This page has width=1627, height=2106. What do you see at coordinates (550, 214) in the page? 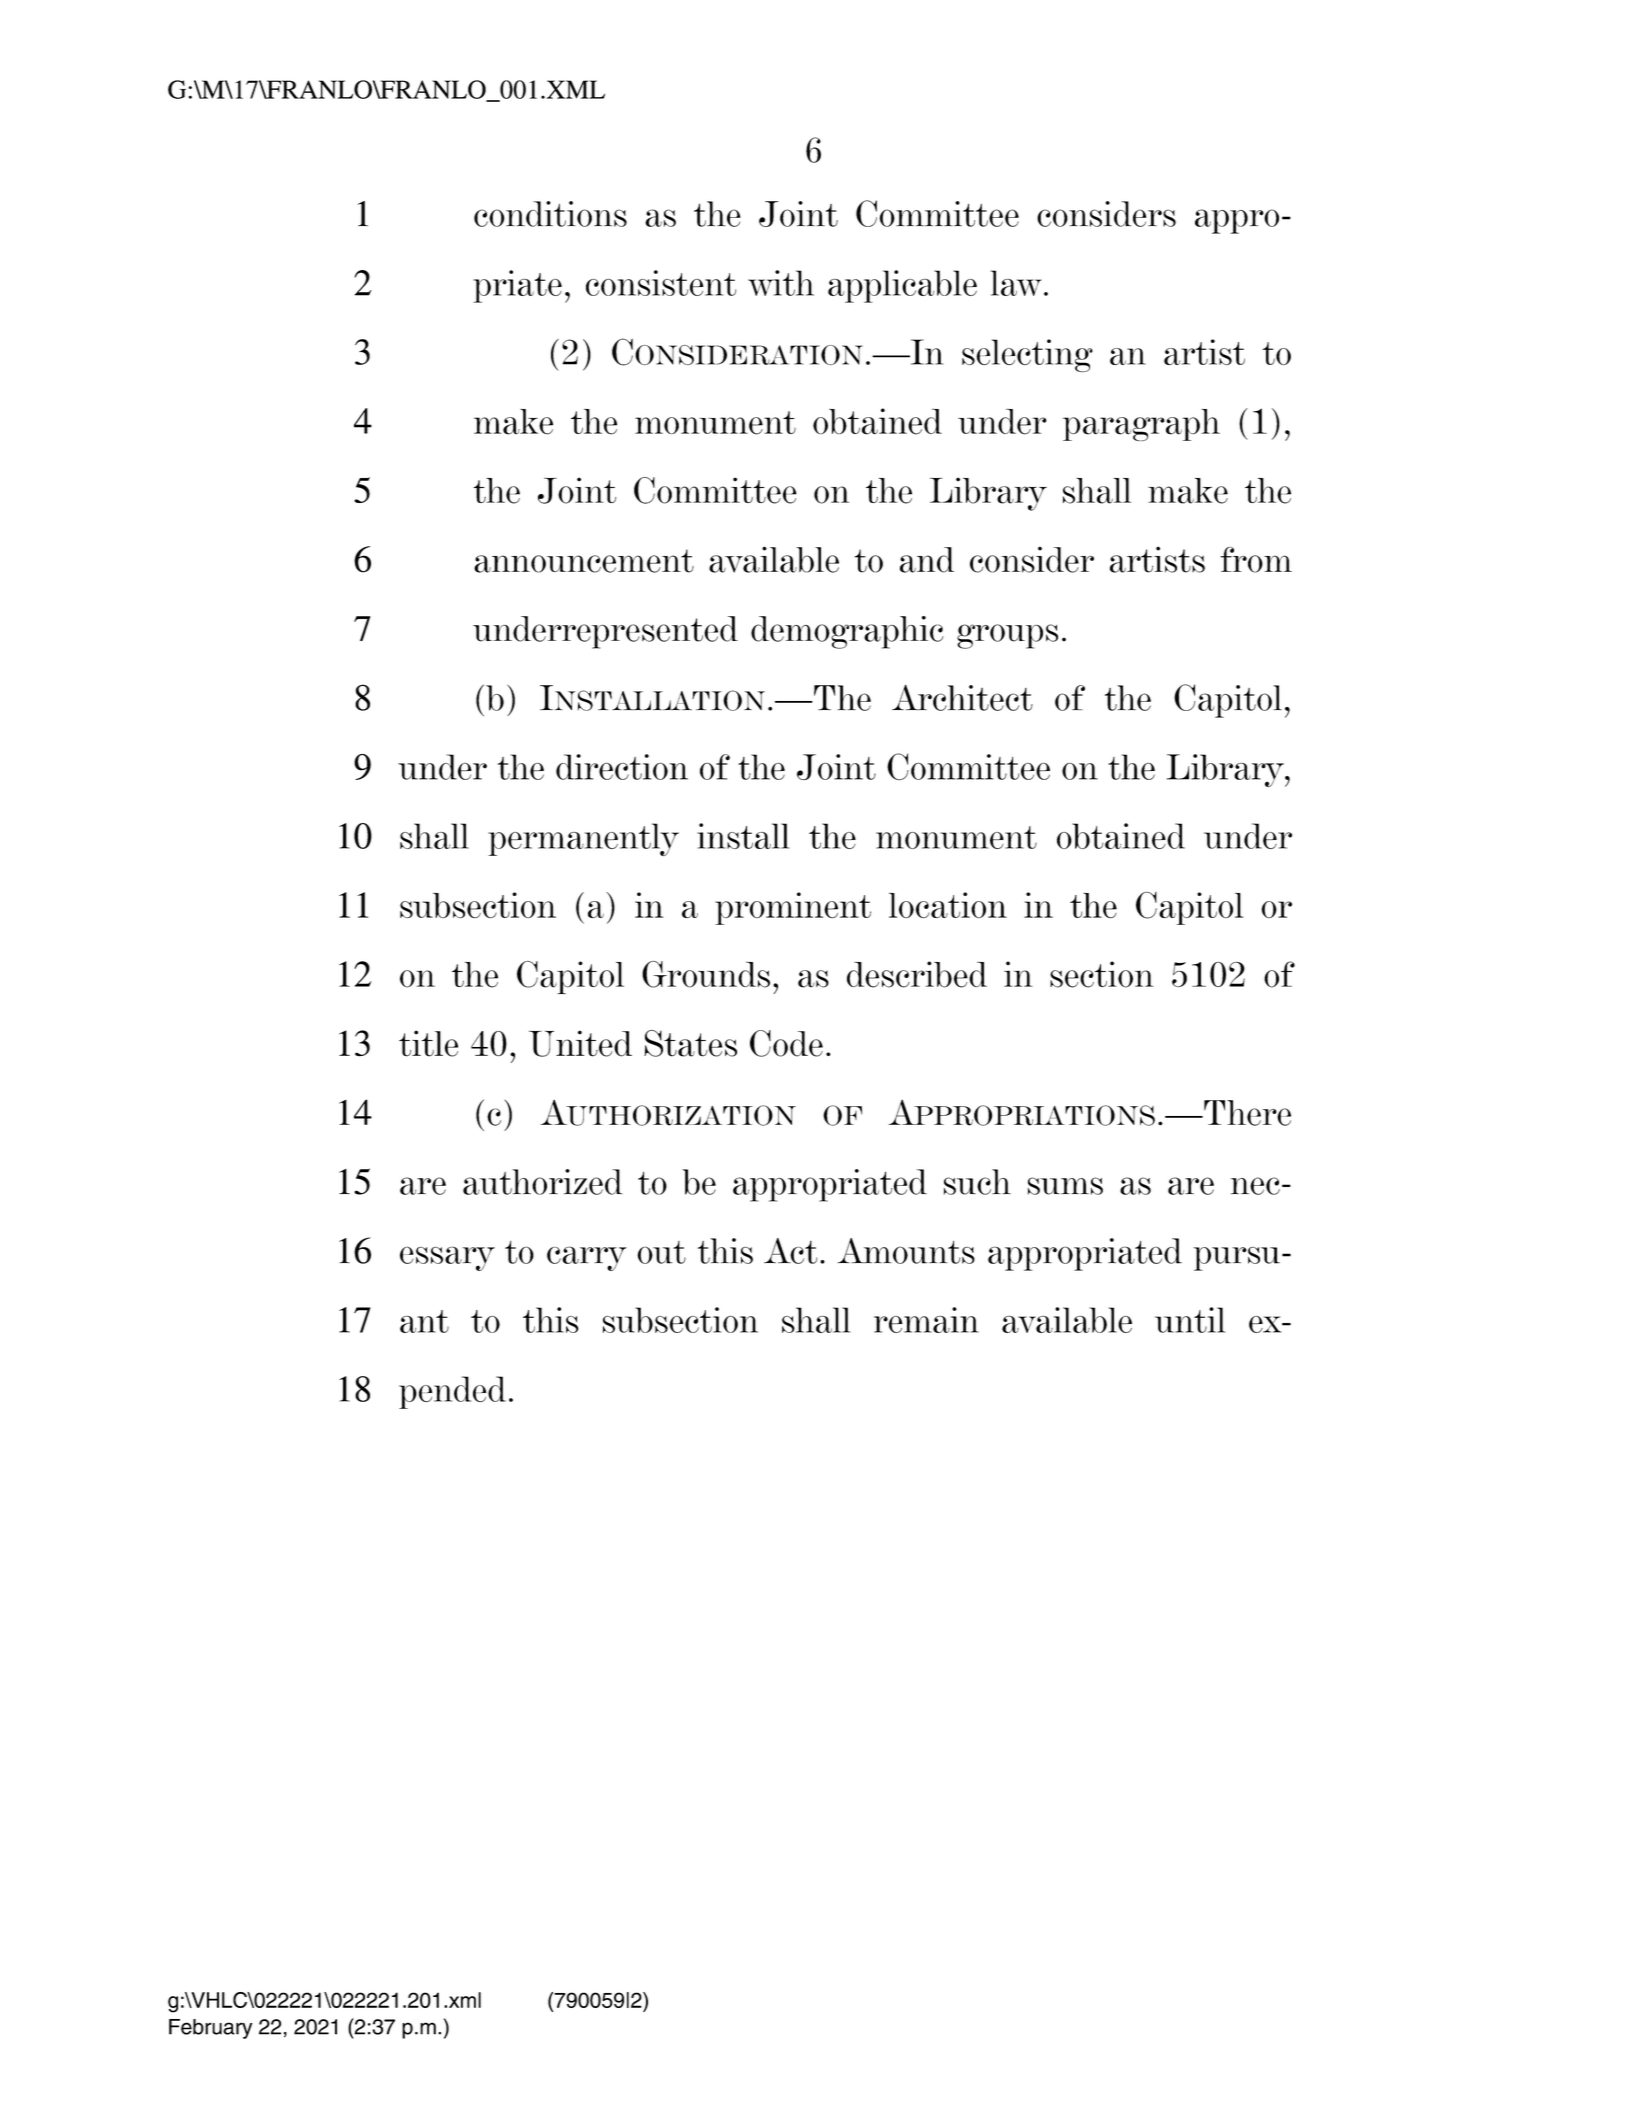
I see `conditions` at bounding box center [550, 214].
